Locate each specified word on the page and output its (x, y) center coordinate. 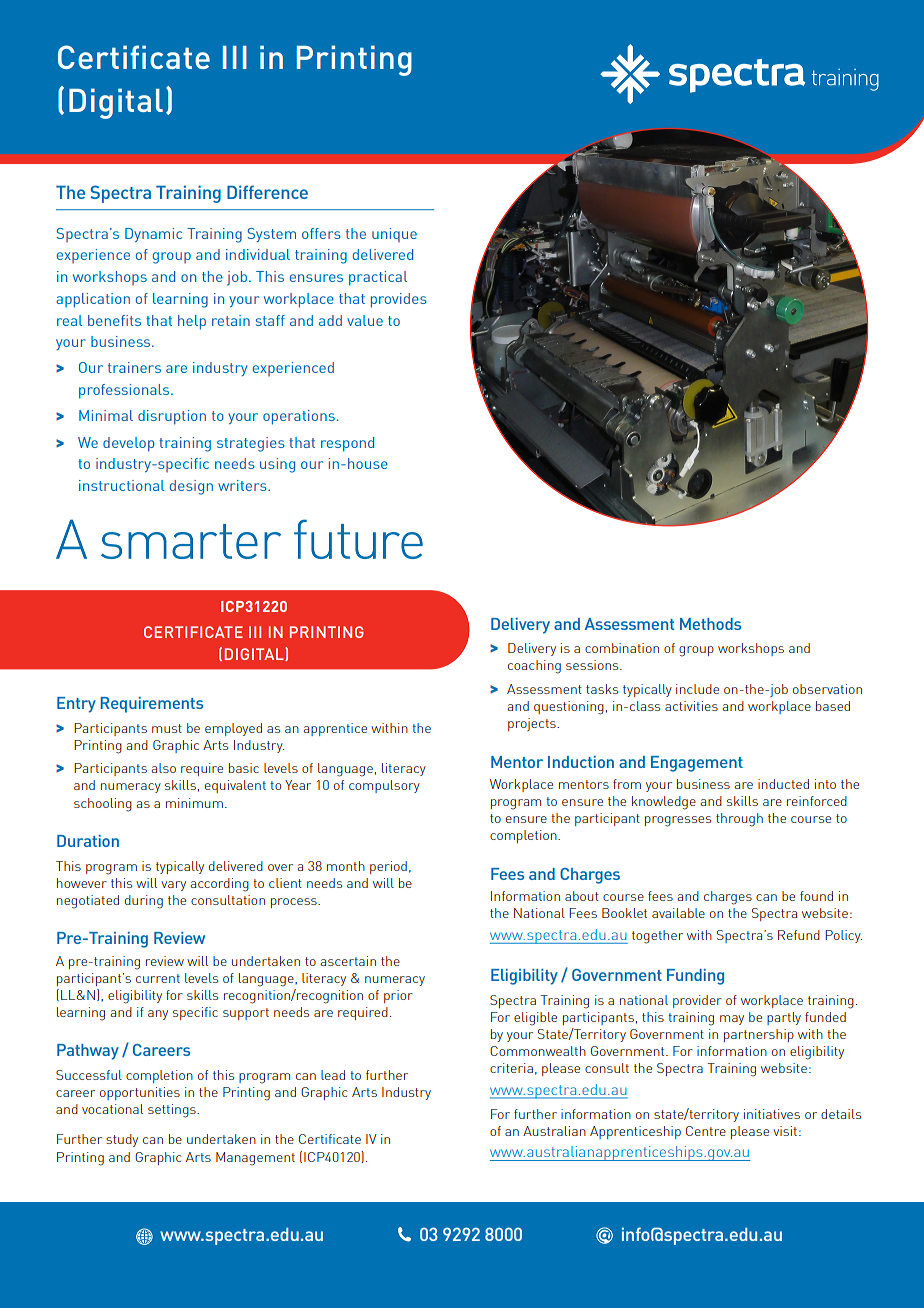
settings (173, 1111)
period (388, 867)
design (191, 487)
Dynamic (153, 235)
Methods (710, 624)
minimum (194, 803)
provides (399, 300)
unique (394, 235)
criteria (511, 1068)
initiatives (772, 1114)
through (739, 820)
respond (347, 444)
